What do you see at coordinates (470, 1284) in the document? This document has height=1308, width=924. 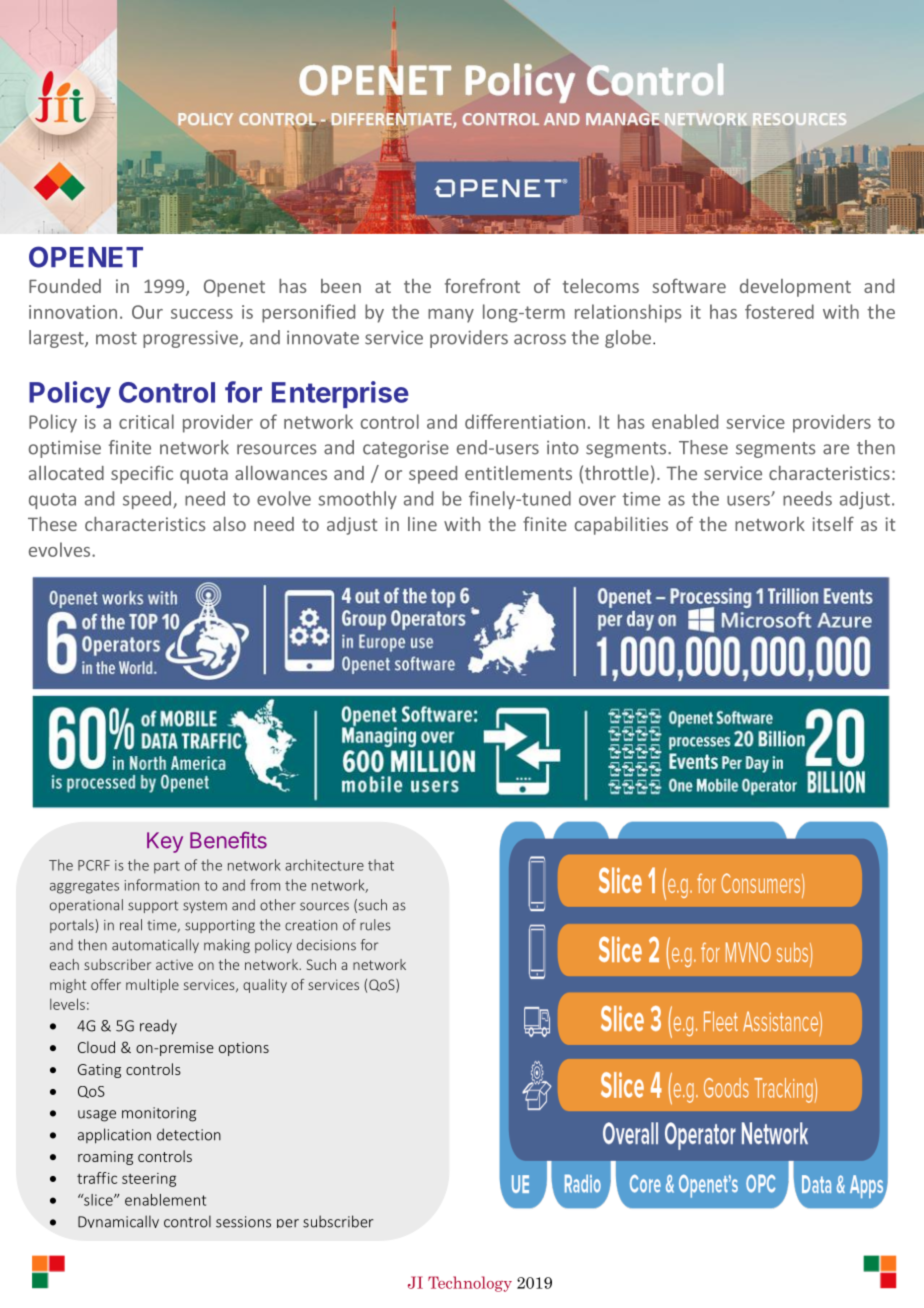 I see `Technology` at bounding box center [470, 1284].
